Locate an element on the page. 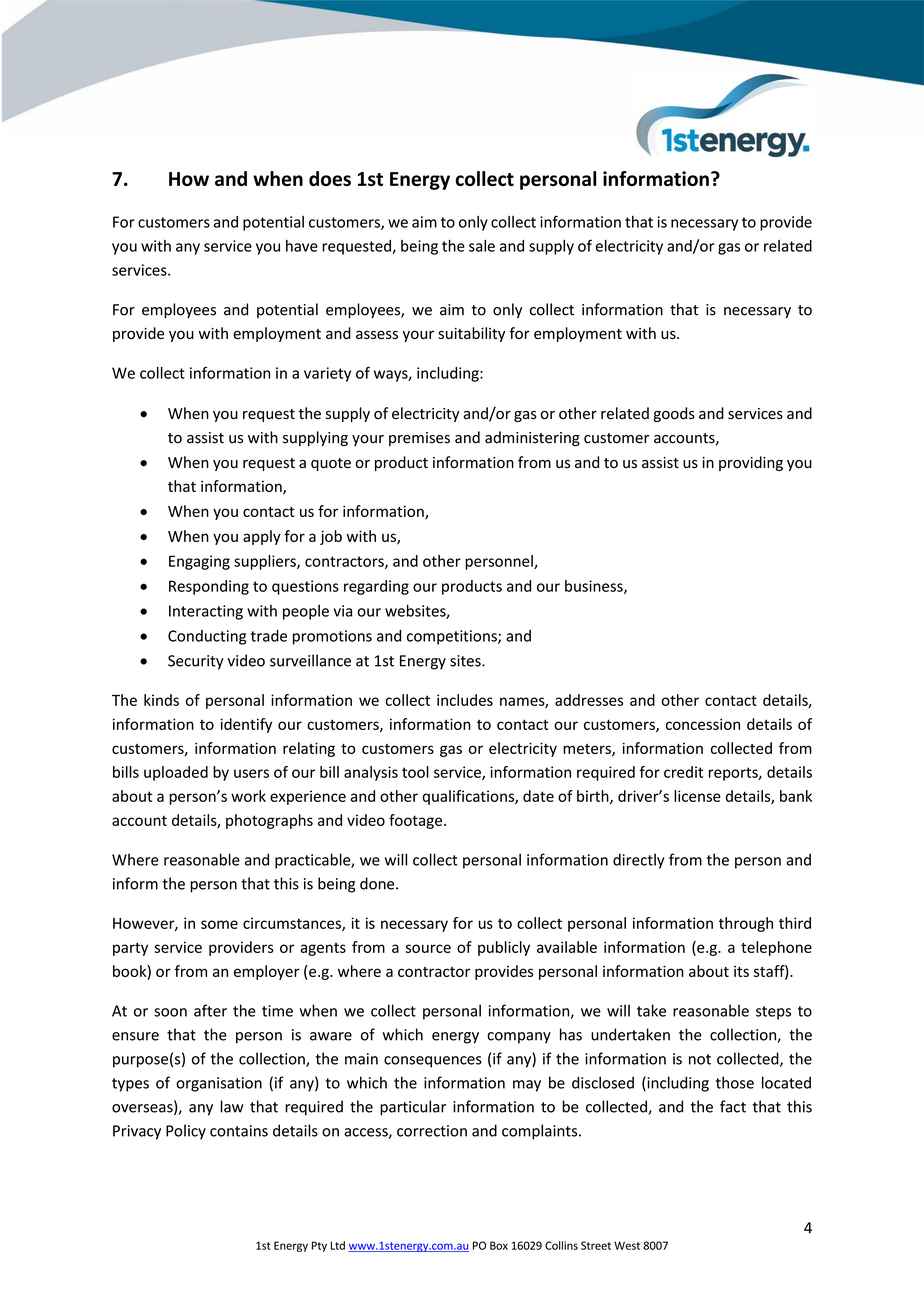 The height and width of the page is (1308, 924). includes is located at coordinates (465, 700).
